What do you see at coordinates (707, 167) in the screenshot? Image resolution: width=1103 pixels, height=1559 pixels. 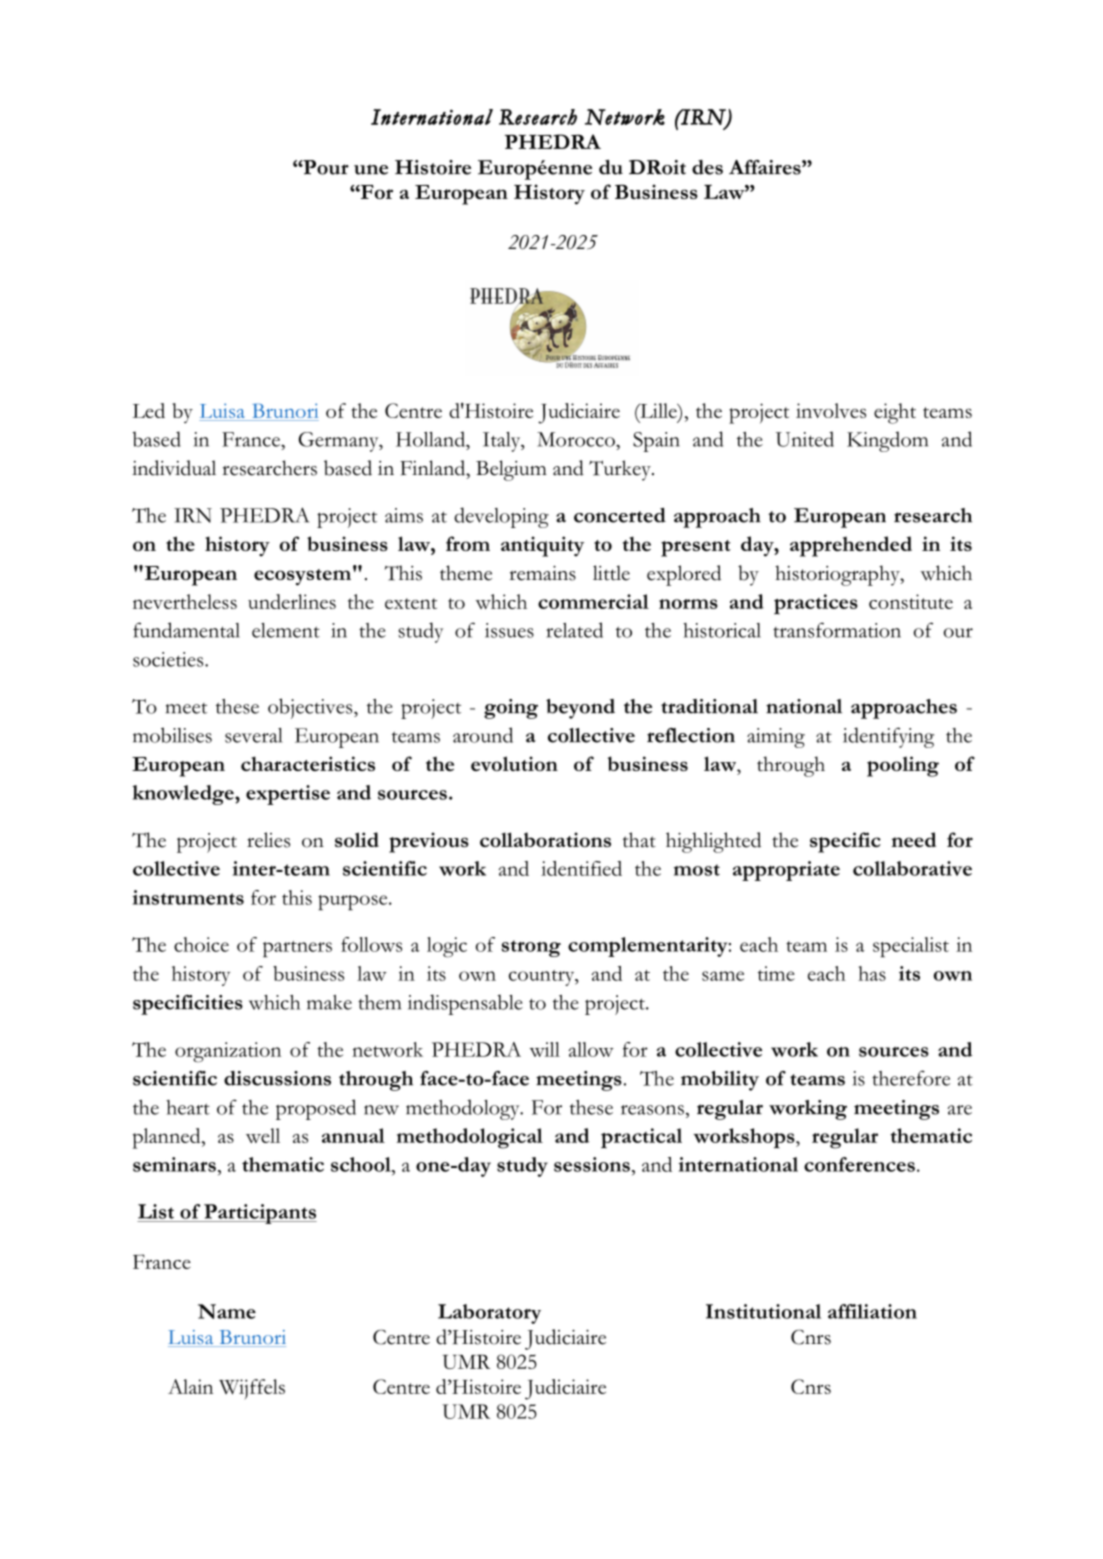 I see `des` at bounding box center [707, 167].
